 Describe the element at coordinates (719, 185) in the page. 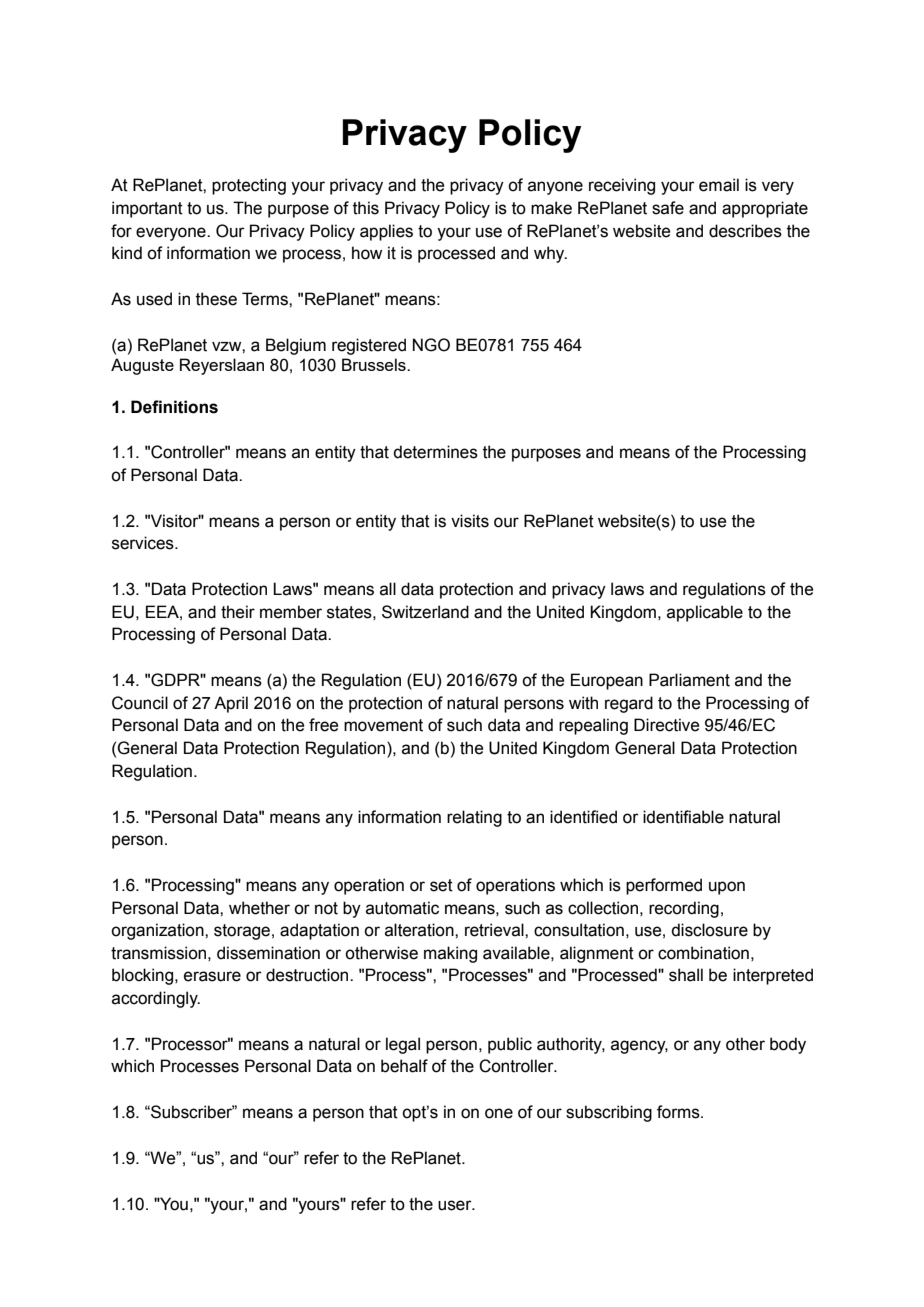

I see `email` at that location.
